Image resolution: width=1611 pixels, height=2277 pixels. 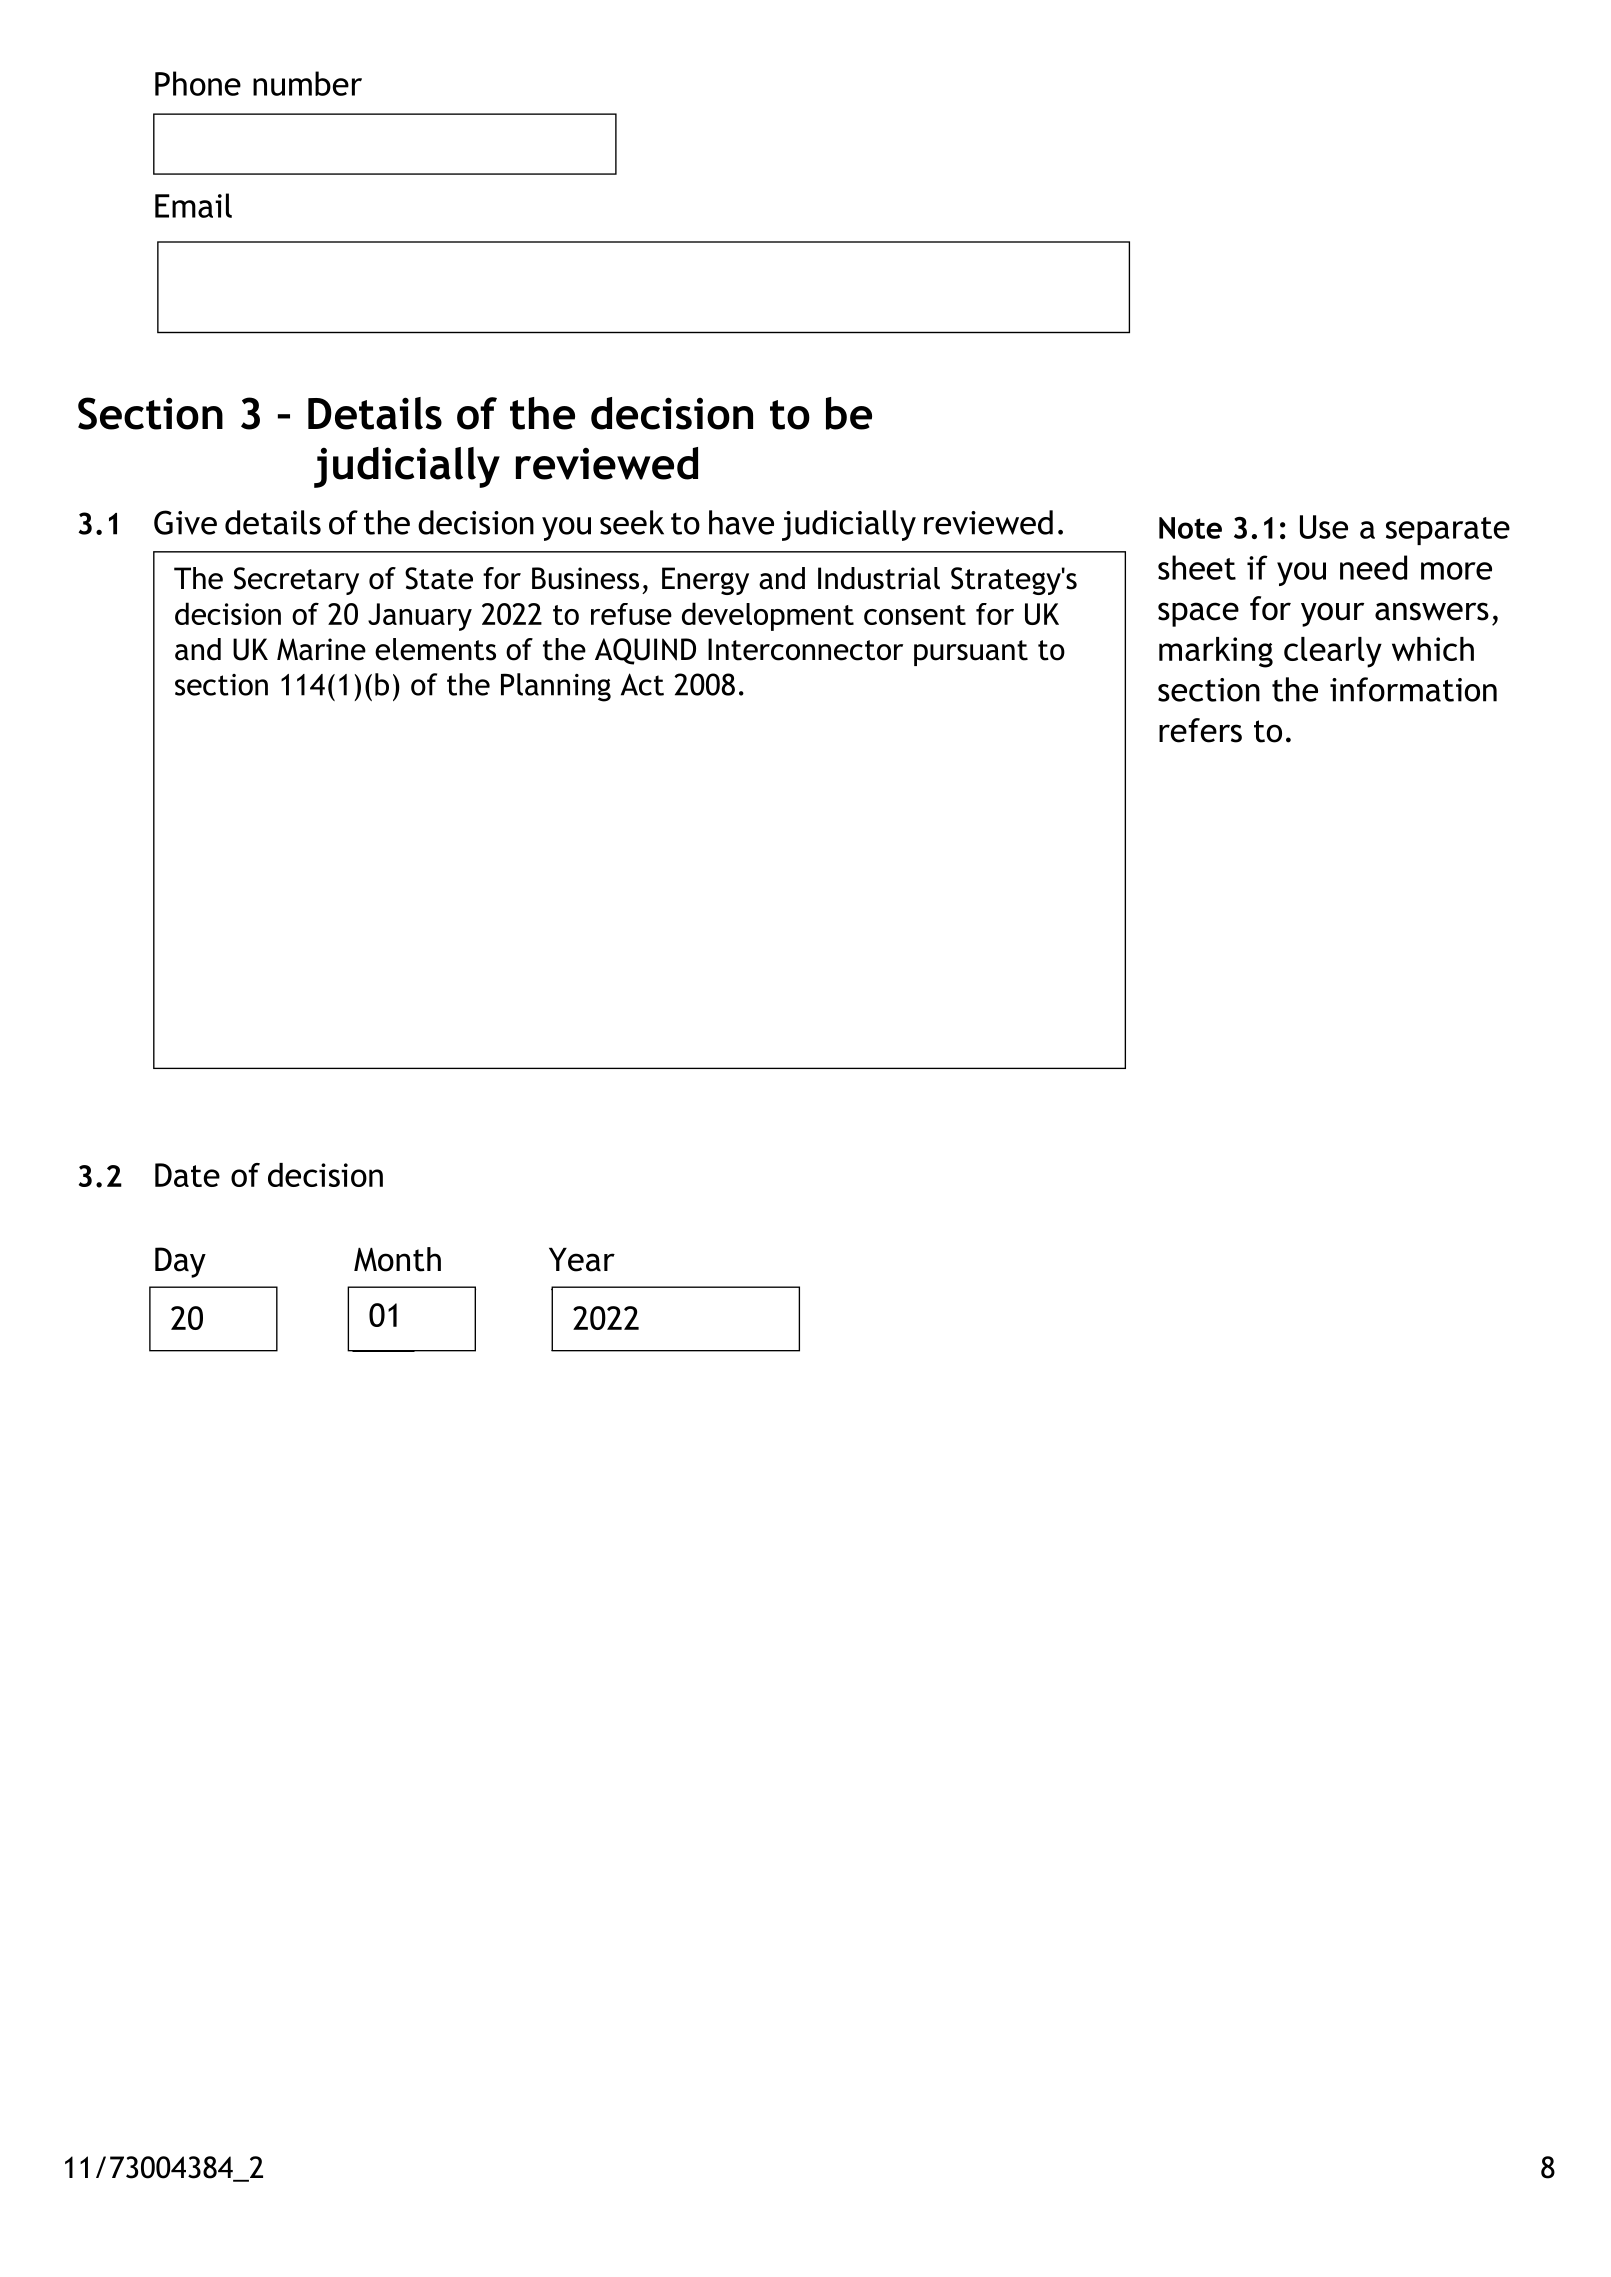 What do you see at coordinates (321, 649) in the screenshot?
I see `Marine` at bounding box center [321, 649].
